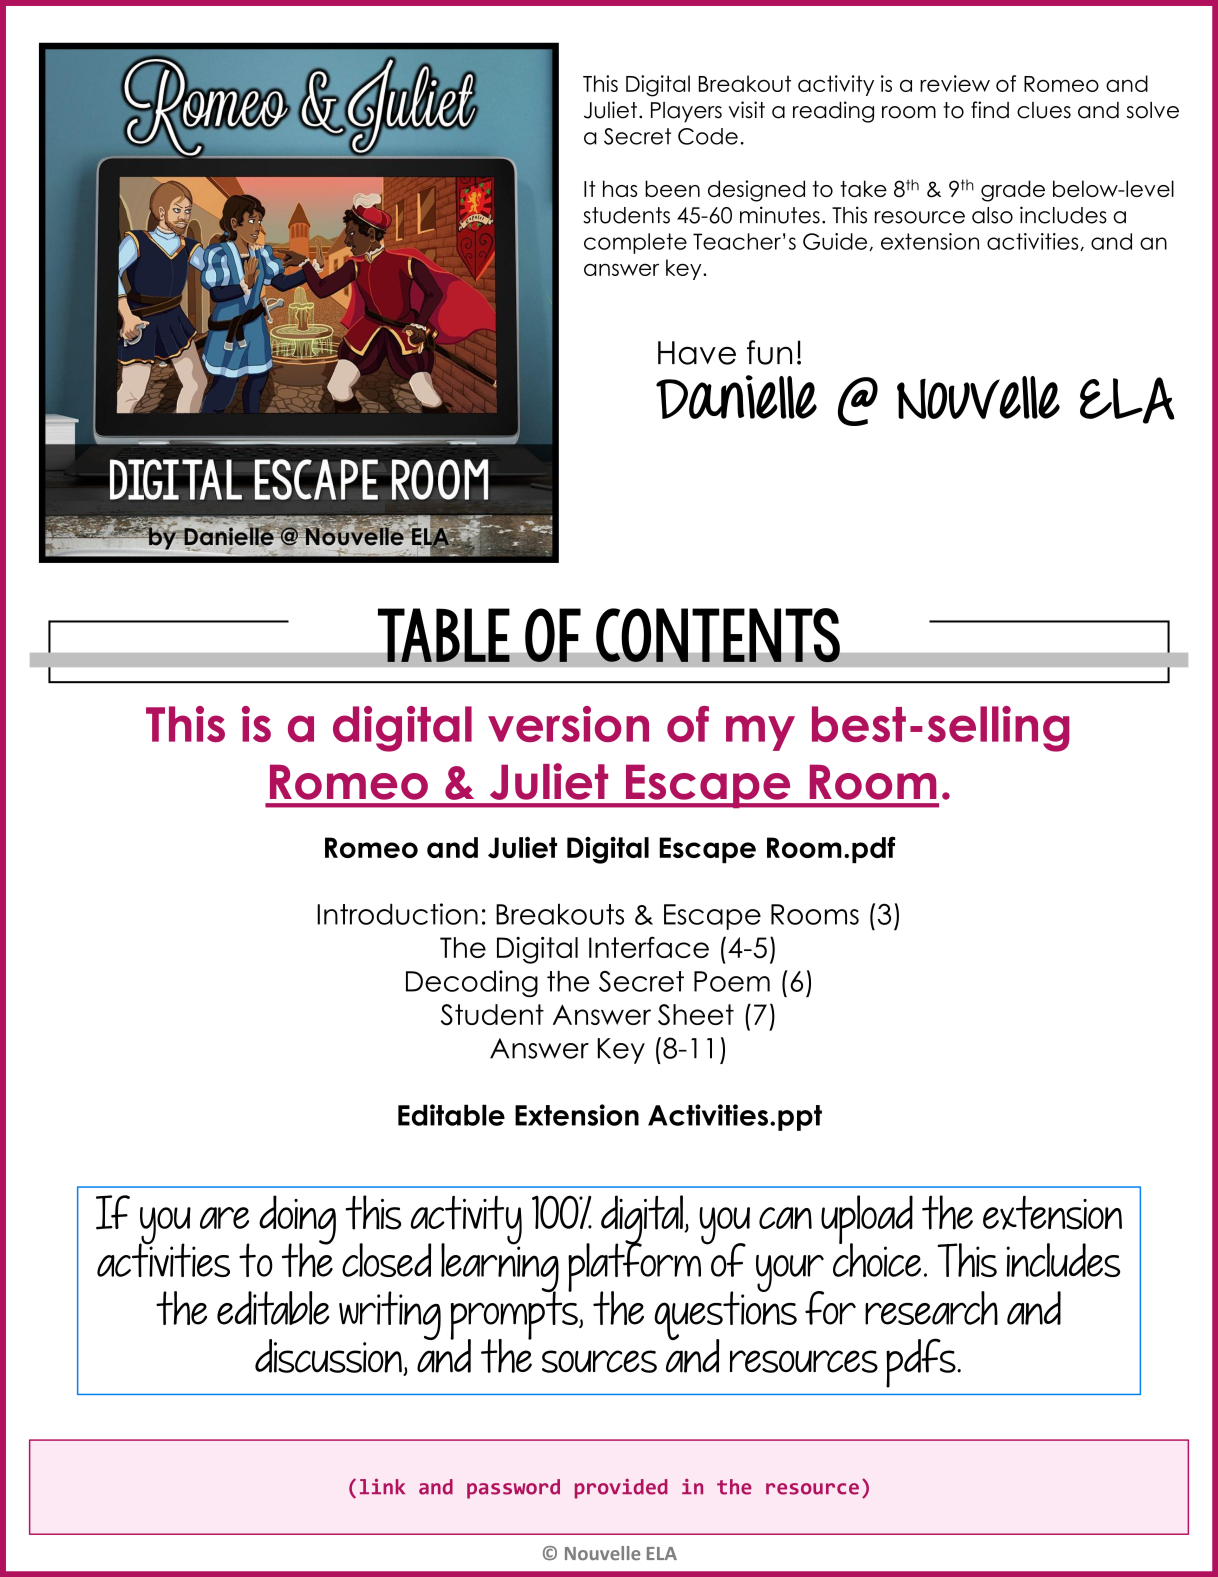  Describe the element at coordinates (620, 188) in the screenshot. I see `has` at that location.
